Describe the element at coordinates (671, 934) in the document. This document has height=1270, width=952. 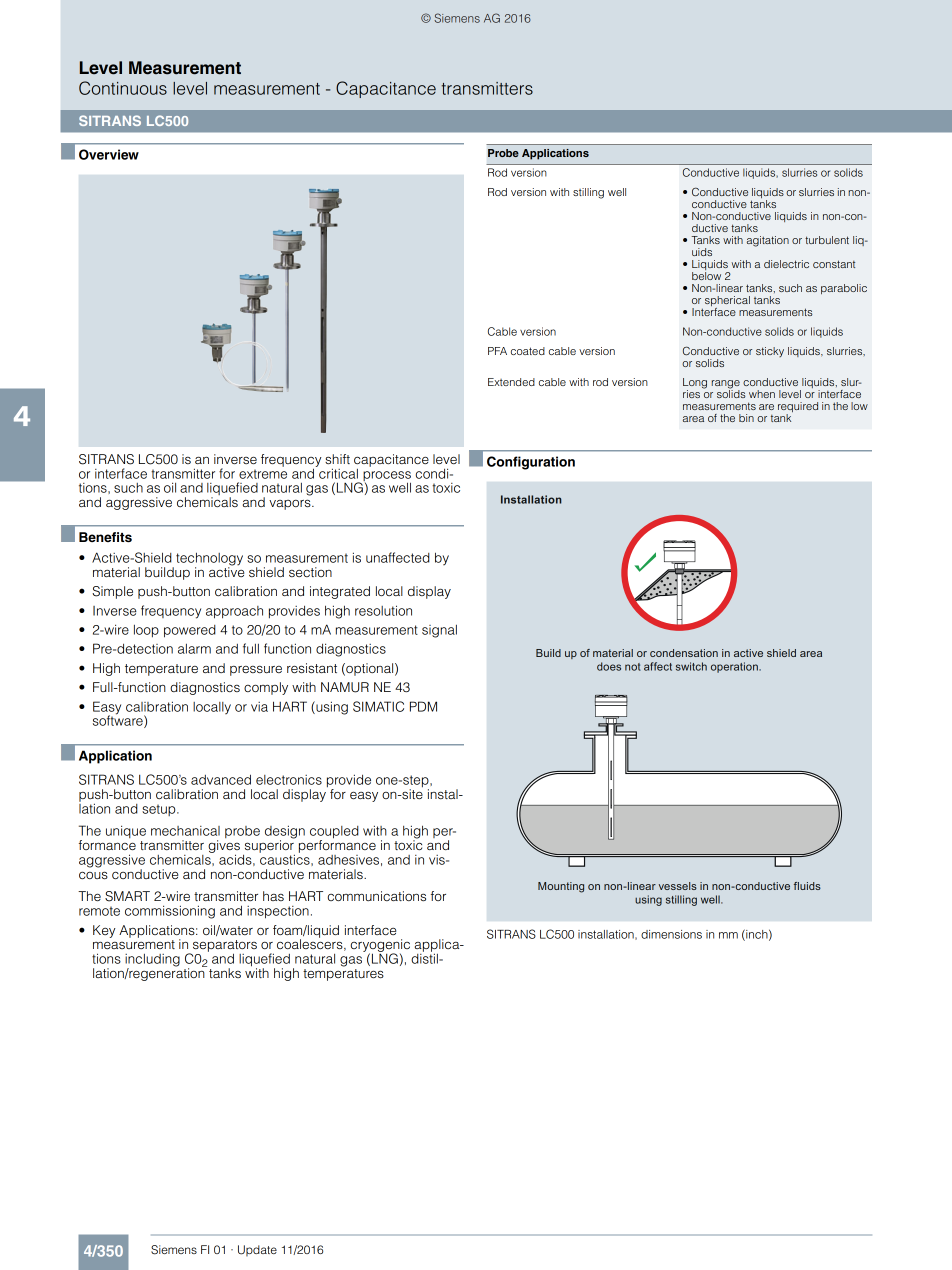
I see `dimensions` at that location.
